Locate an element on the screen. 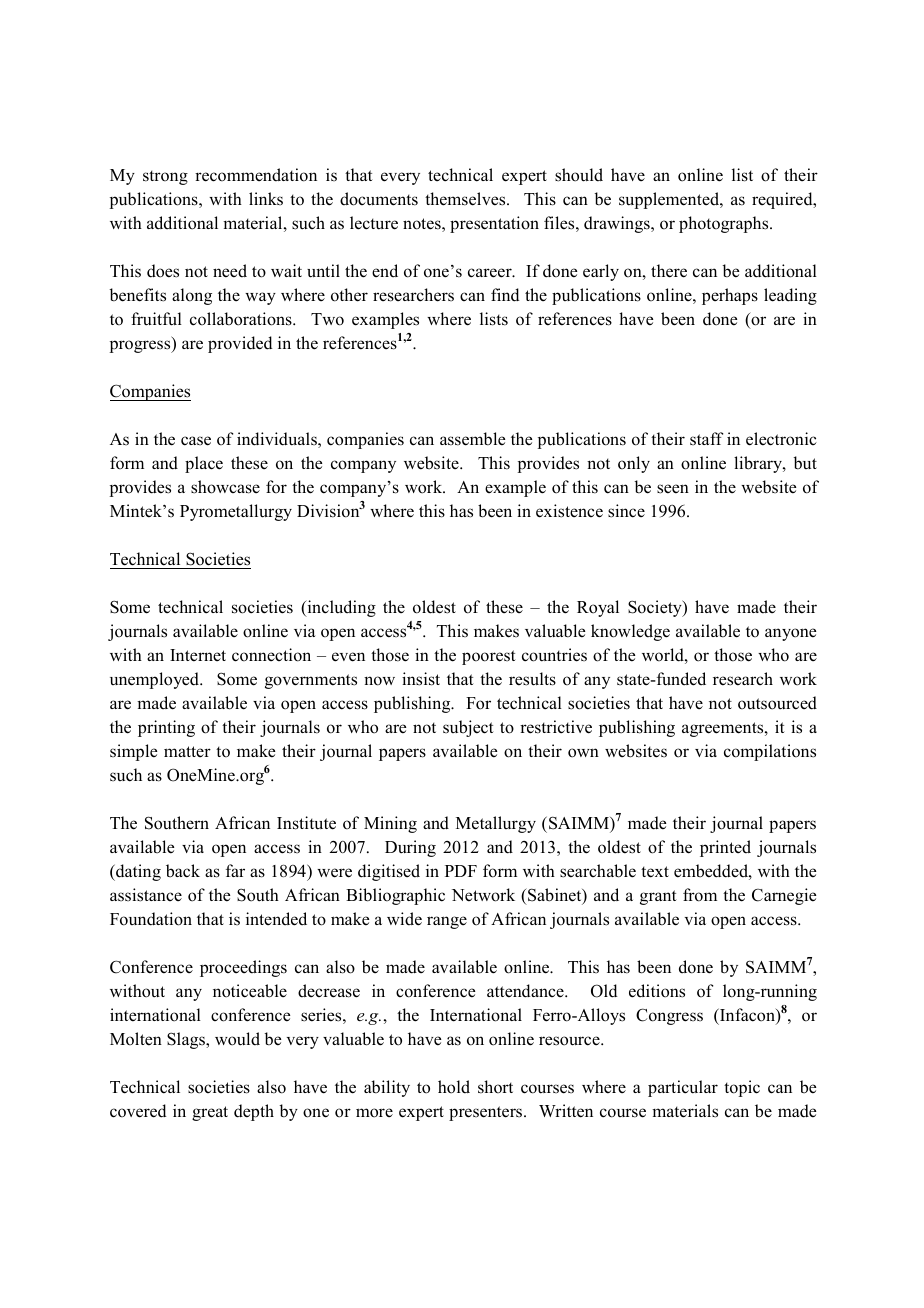 The width and height of the screenshot is (924, 1308). poorest is located at coordinates (489, 657).
